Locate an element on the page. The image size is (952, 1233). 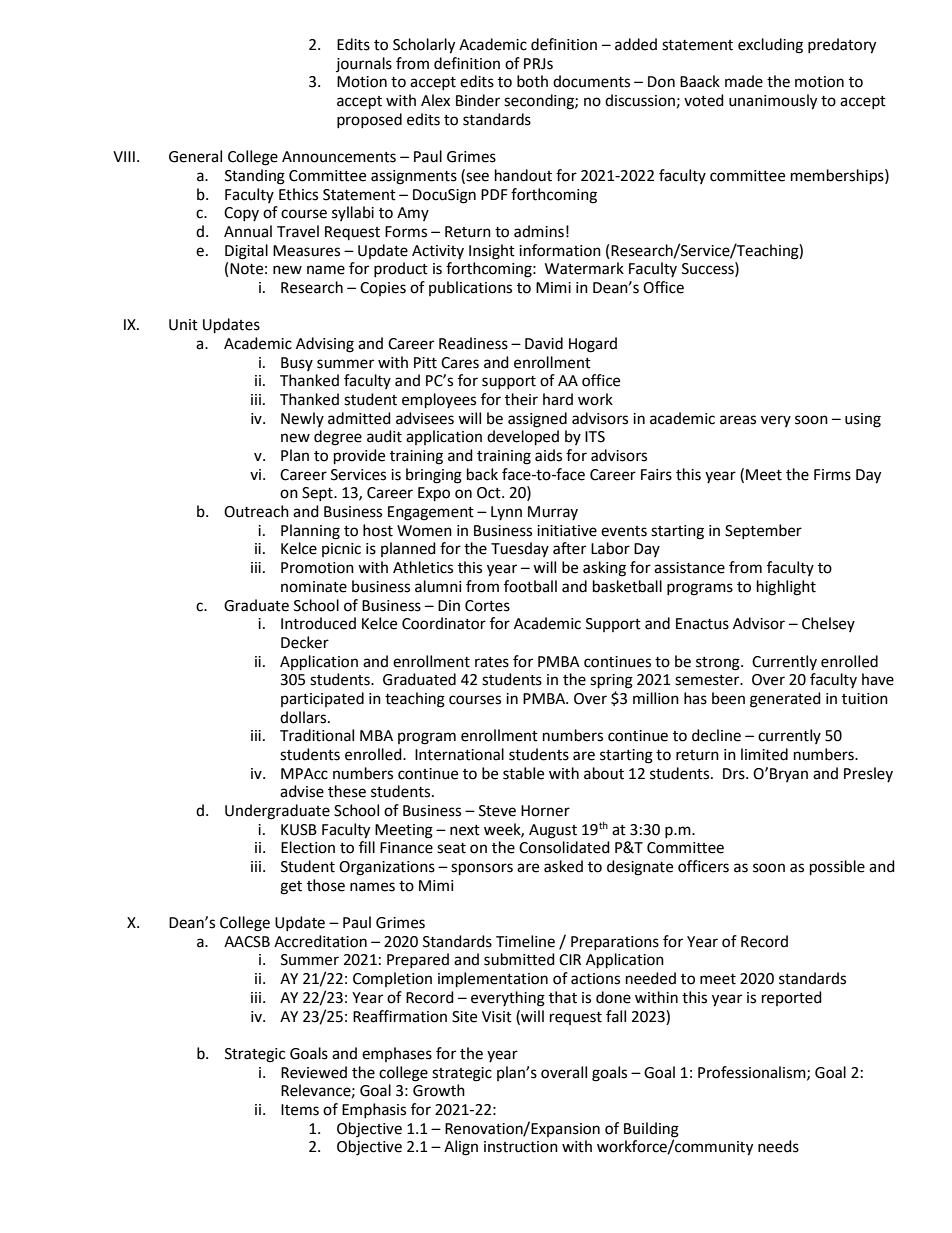
Items is located at coordinates (300, 1110).
